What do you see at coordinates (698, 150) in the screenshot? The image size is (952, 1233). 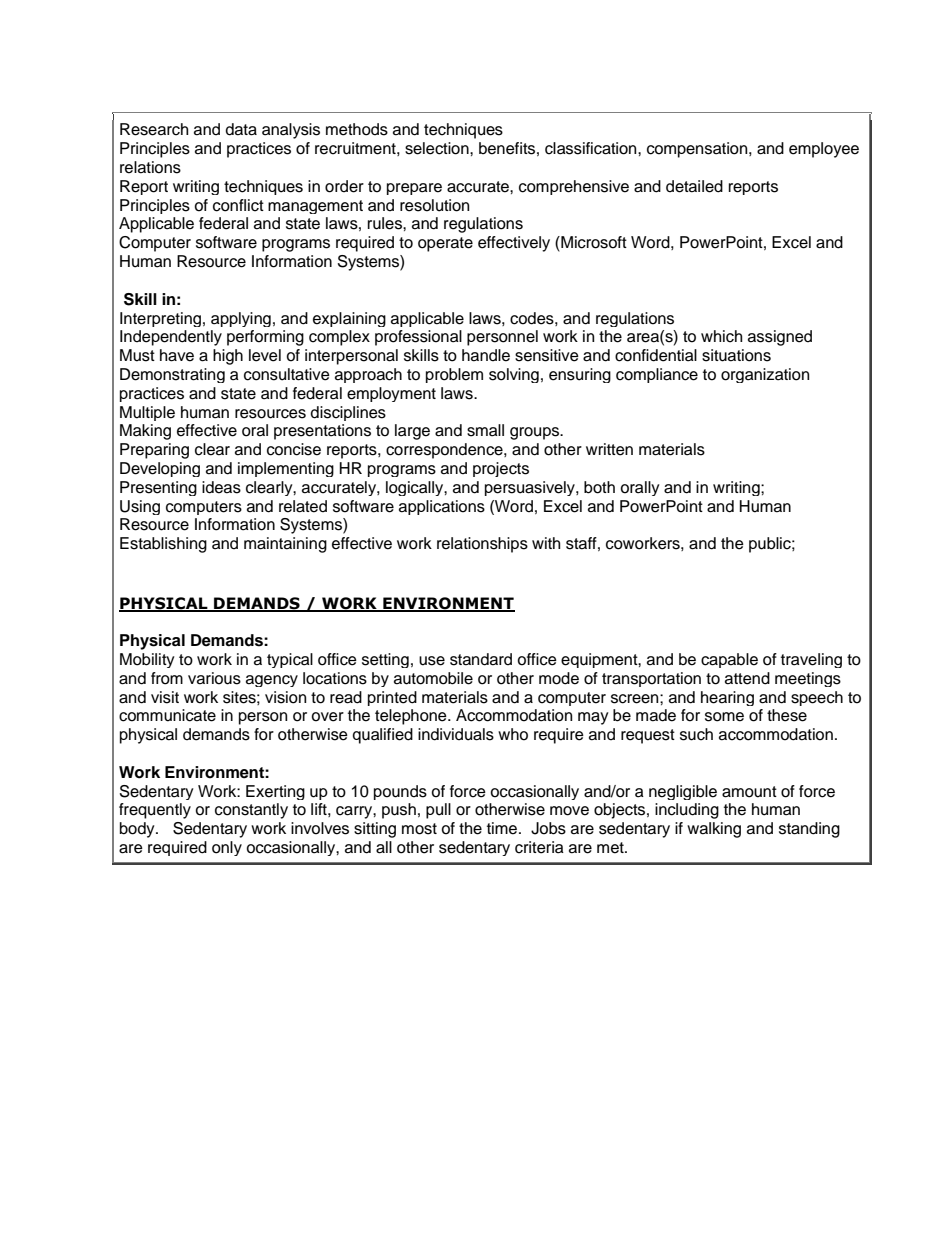 I see `compensation` at bounding box center [698, 150].
